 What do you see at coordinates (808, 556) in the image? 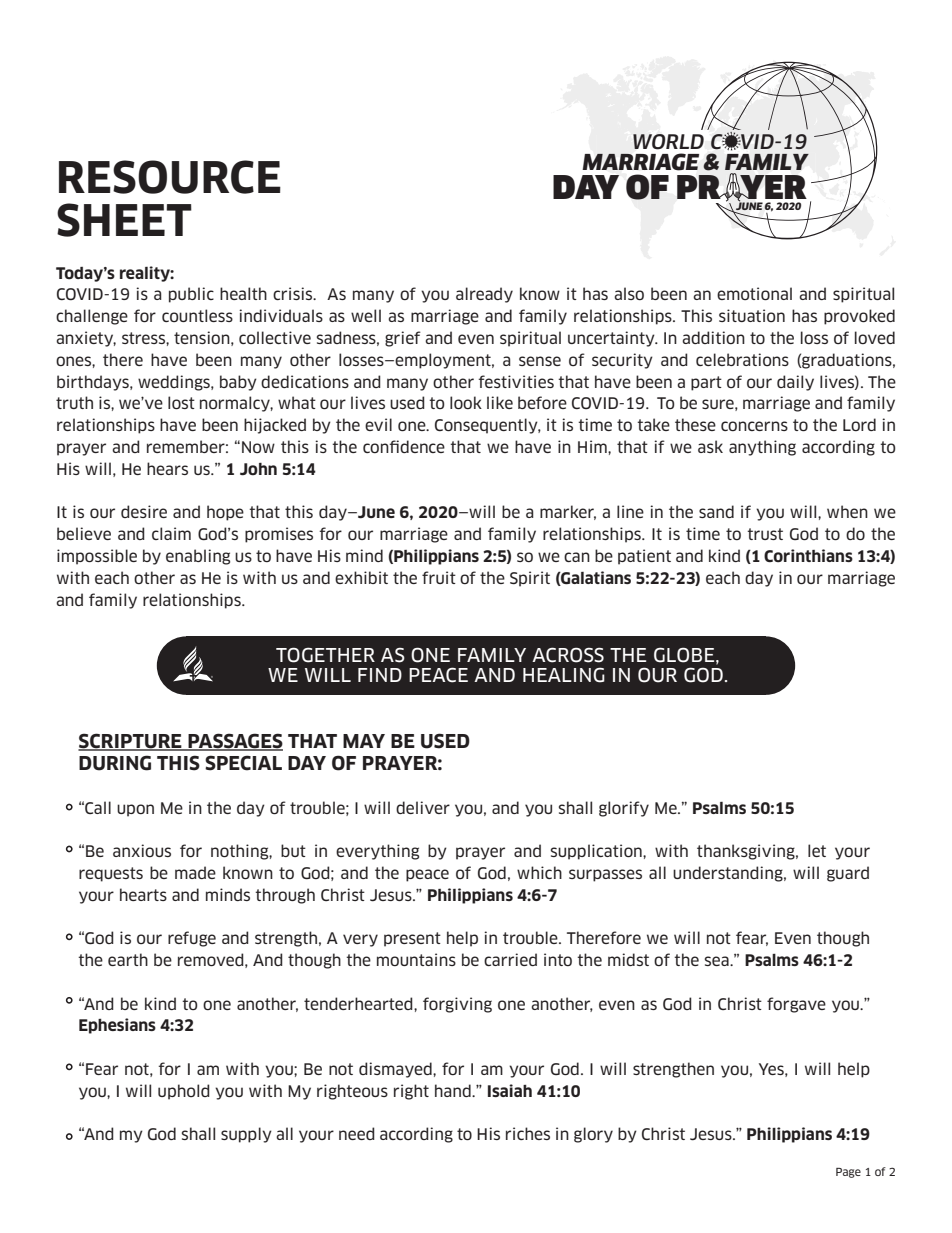
I see `Corinthians` at bounding box center [808, 556].
